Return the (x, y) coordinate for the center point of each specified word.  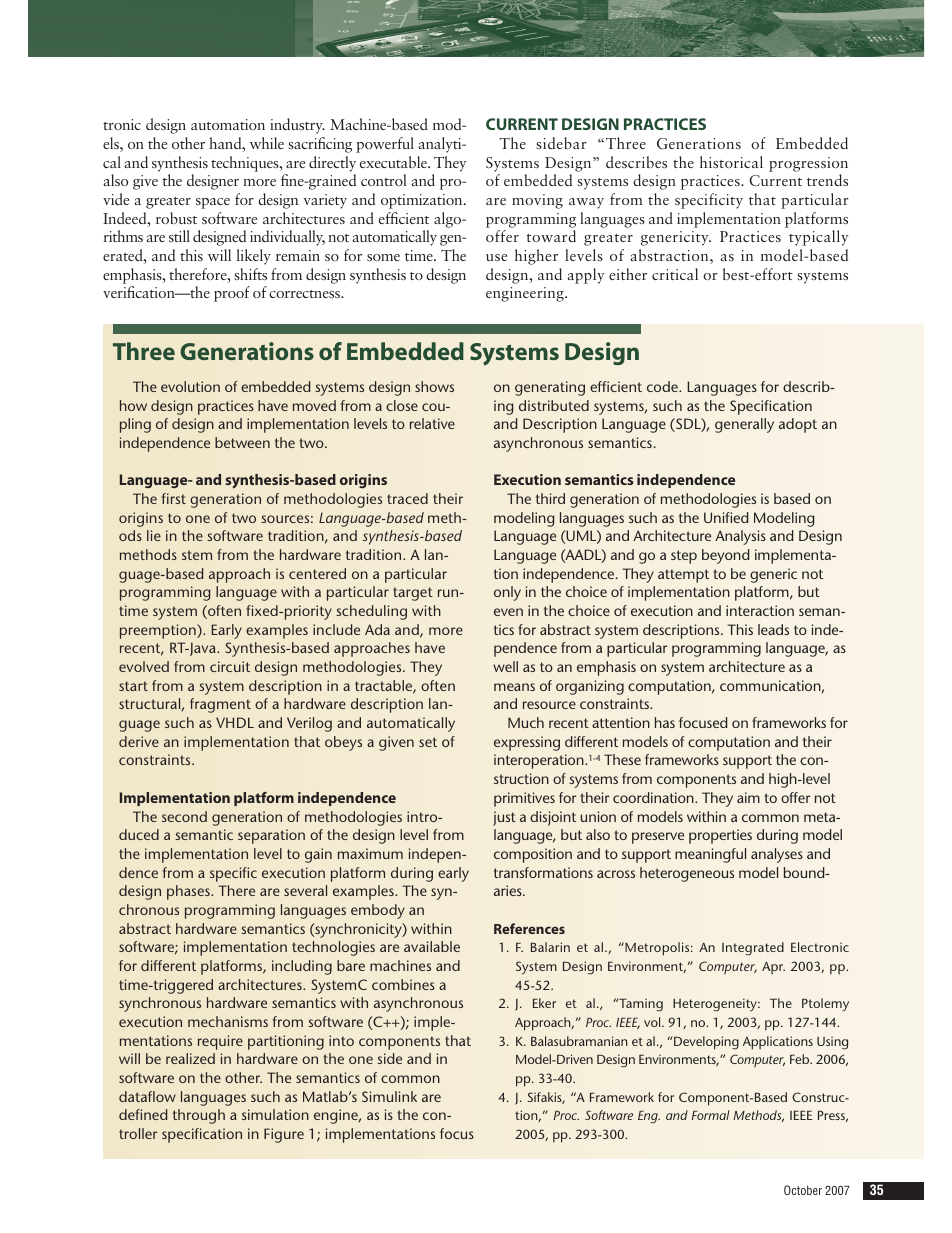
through (199, 1116)
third (550, 498)
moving (537, 201)
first (174, 498)
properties (720, 836)
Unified (726, 517)
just (504, 818)
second (184, 816)
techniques (246, 164)
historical (731, 162)
